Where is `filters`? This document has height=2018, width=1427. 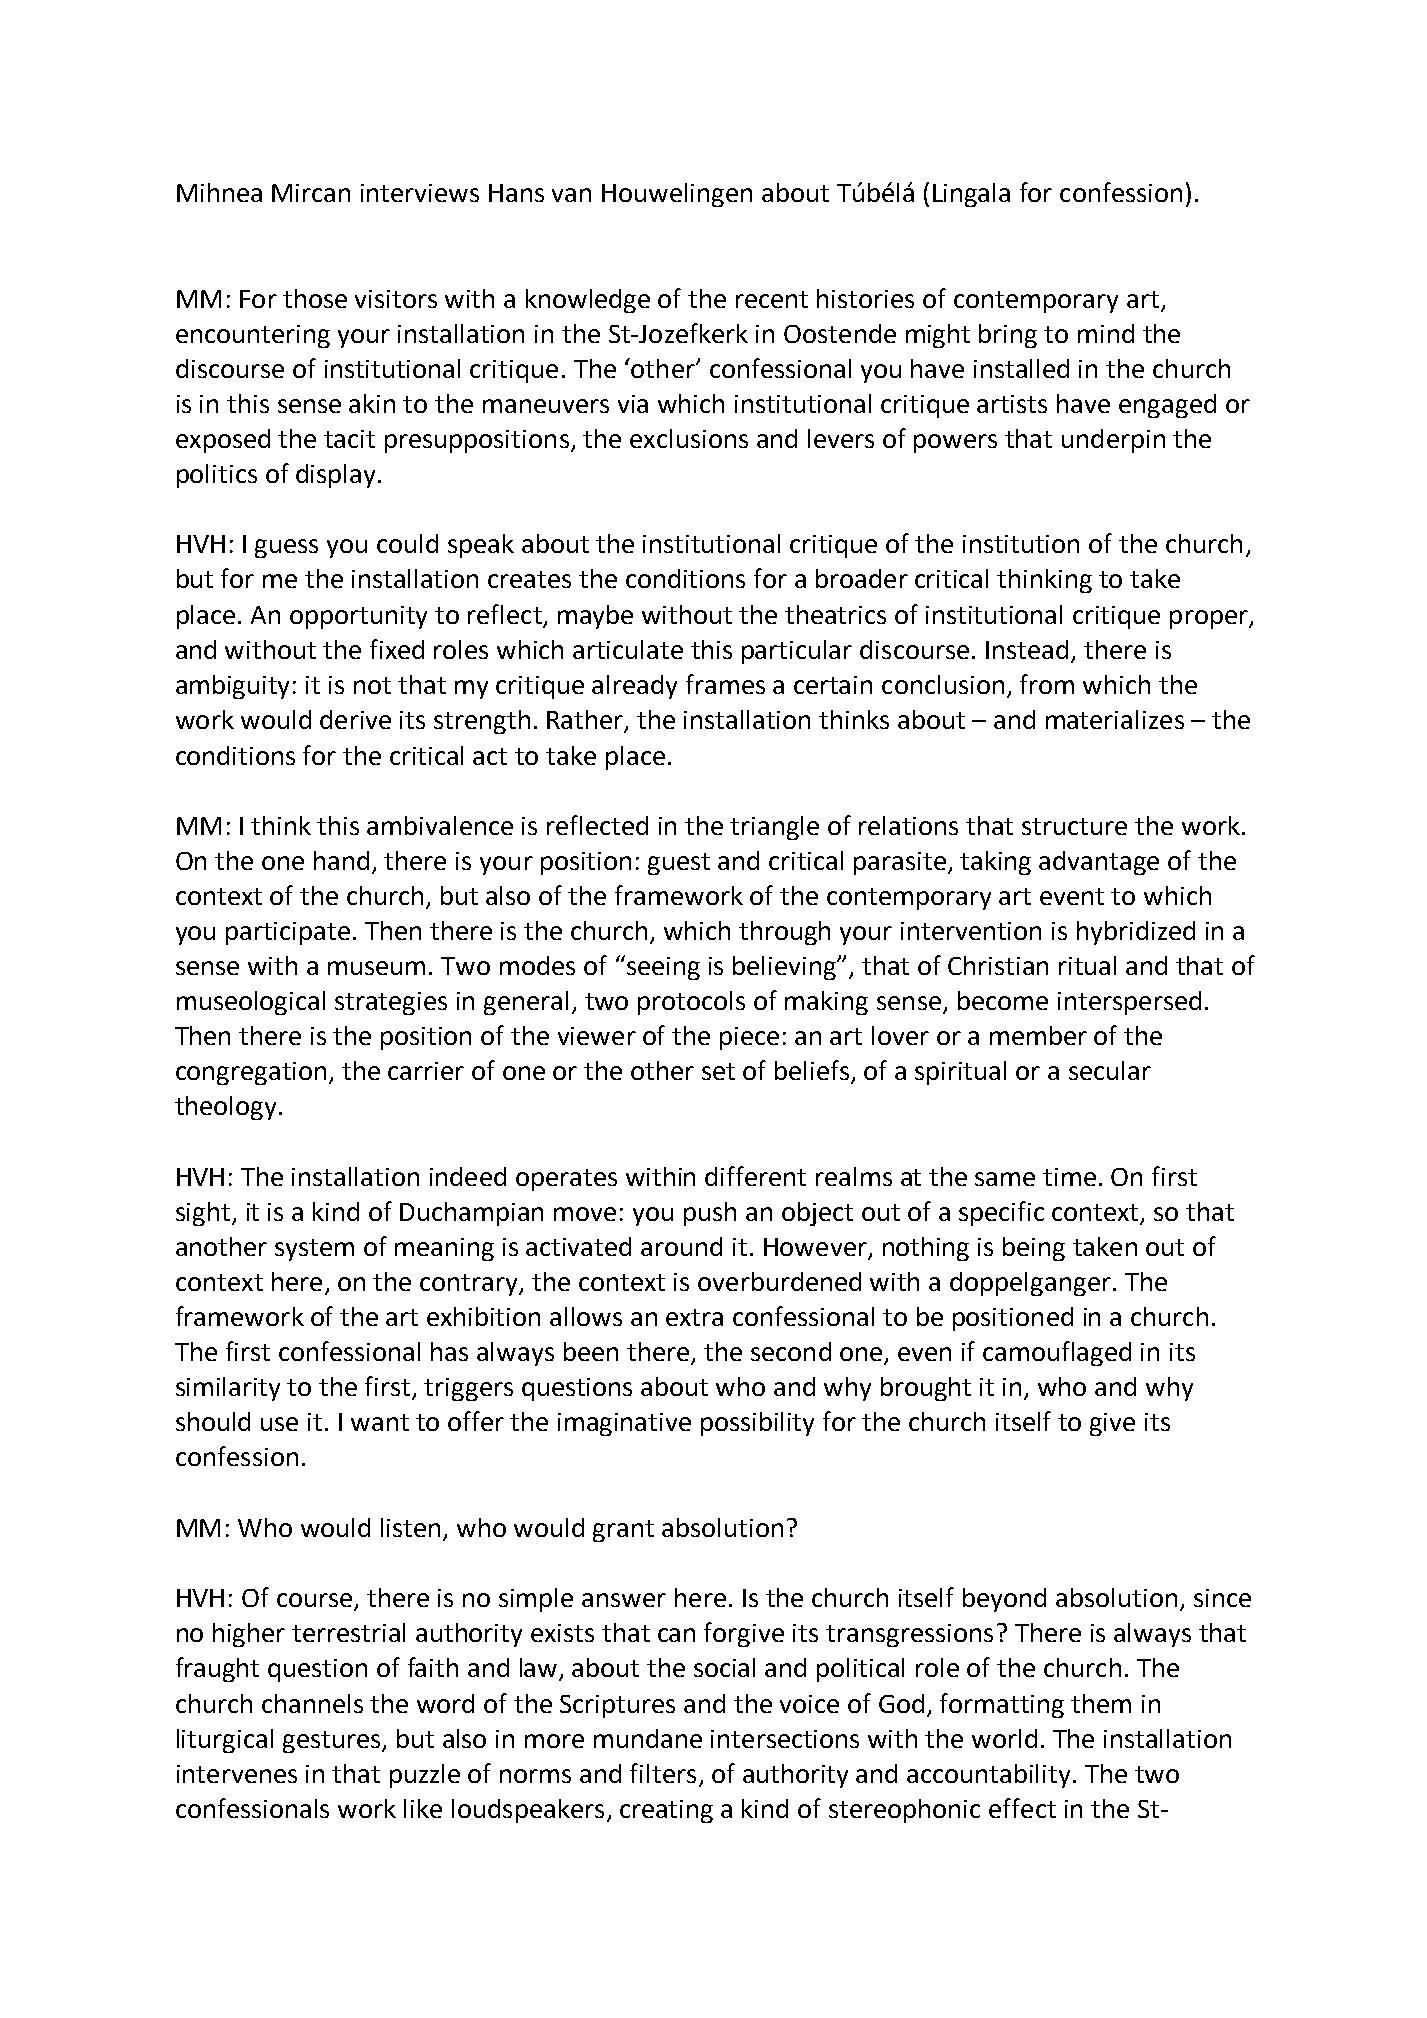
filters is located at coordinates (663, 1773).
